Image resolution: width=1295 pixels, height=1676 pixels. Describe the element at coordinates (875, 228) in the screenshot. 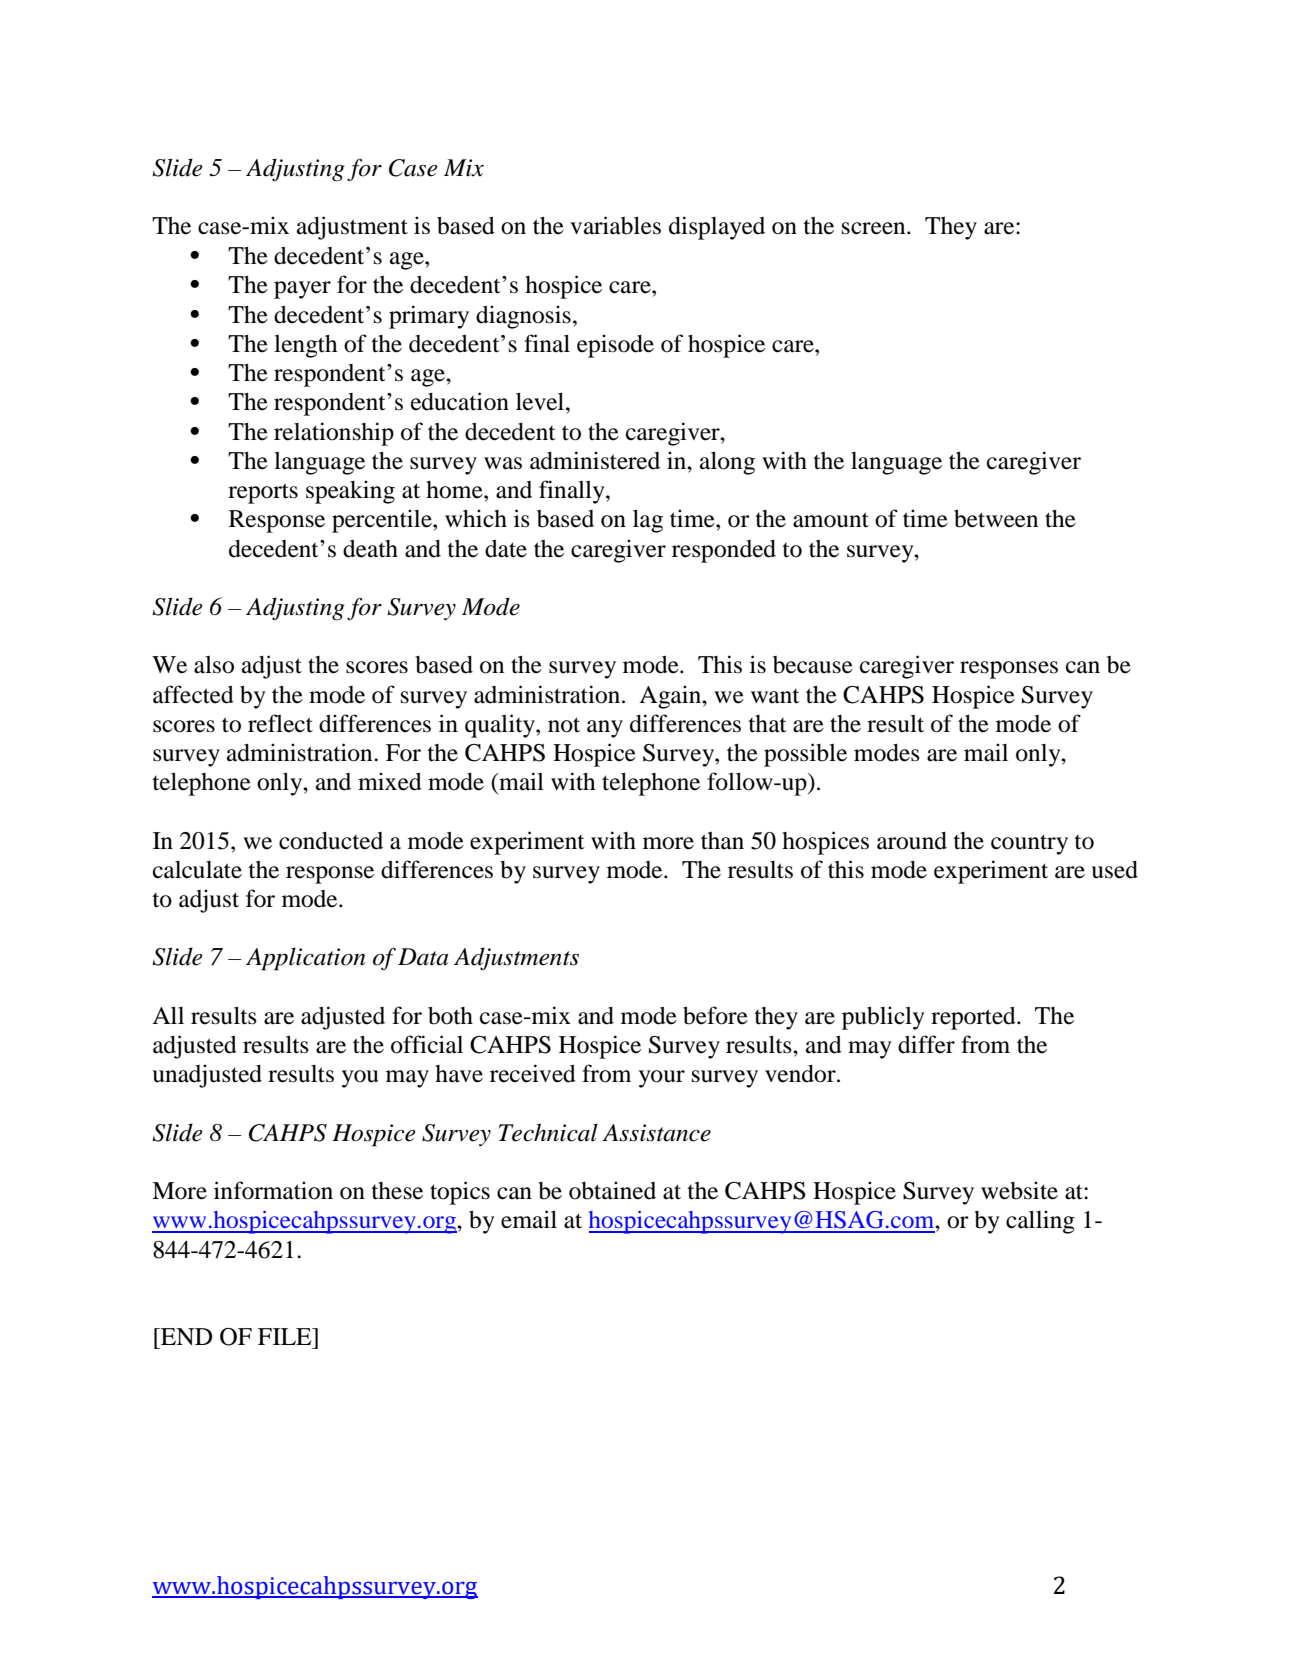

I see `screen` at that location.
